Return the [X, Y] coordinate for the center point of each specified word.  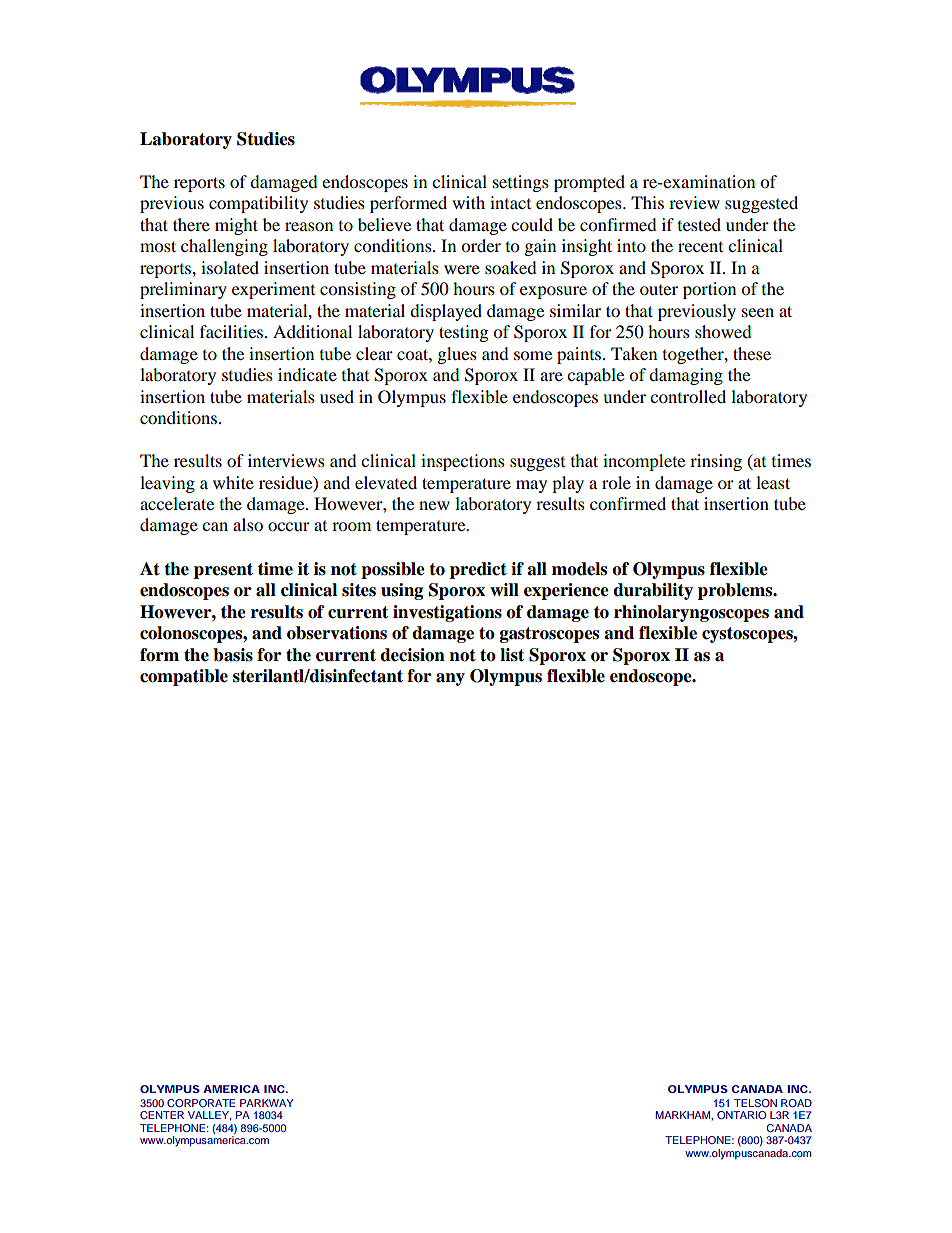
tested [699, 224]
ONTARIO [741, 1115]
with [468, 202]
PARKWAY [267, 1103]
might [236, 226]
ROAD [796, 1103]
